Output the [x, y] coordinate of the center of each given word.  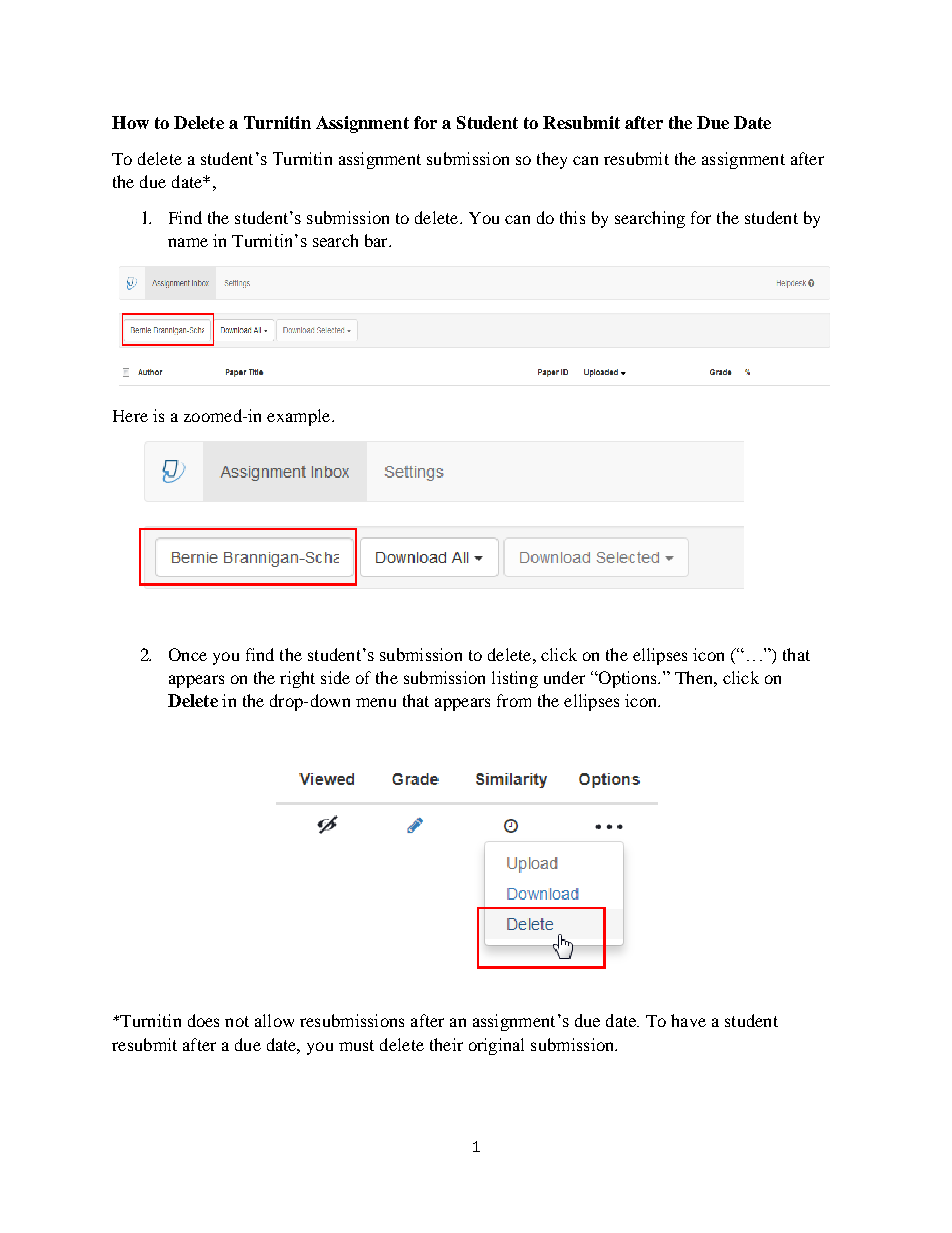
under [564, 677]
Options [627, 679]
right [297, 679]
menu [376, 702]
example [300, 417]
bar [377, 240]
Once [188, 654]
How [130, 122]
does [203, 1020]
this [572, 217]
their [446, 1044]
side [335, 677]
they [552, 160]
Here [130, 416]
